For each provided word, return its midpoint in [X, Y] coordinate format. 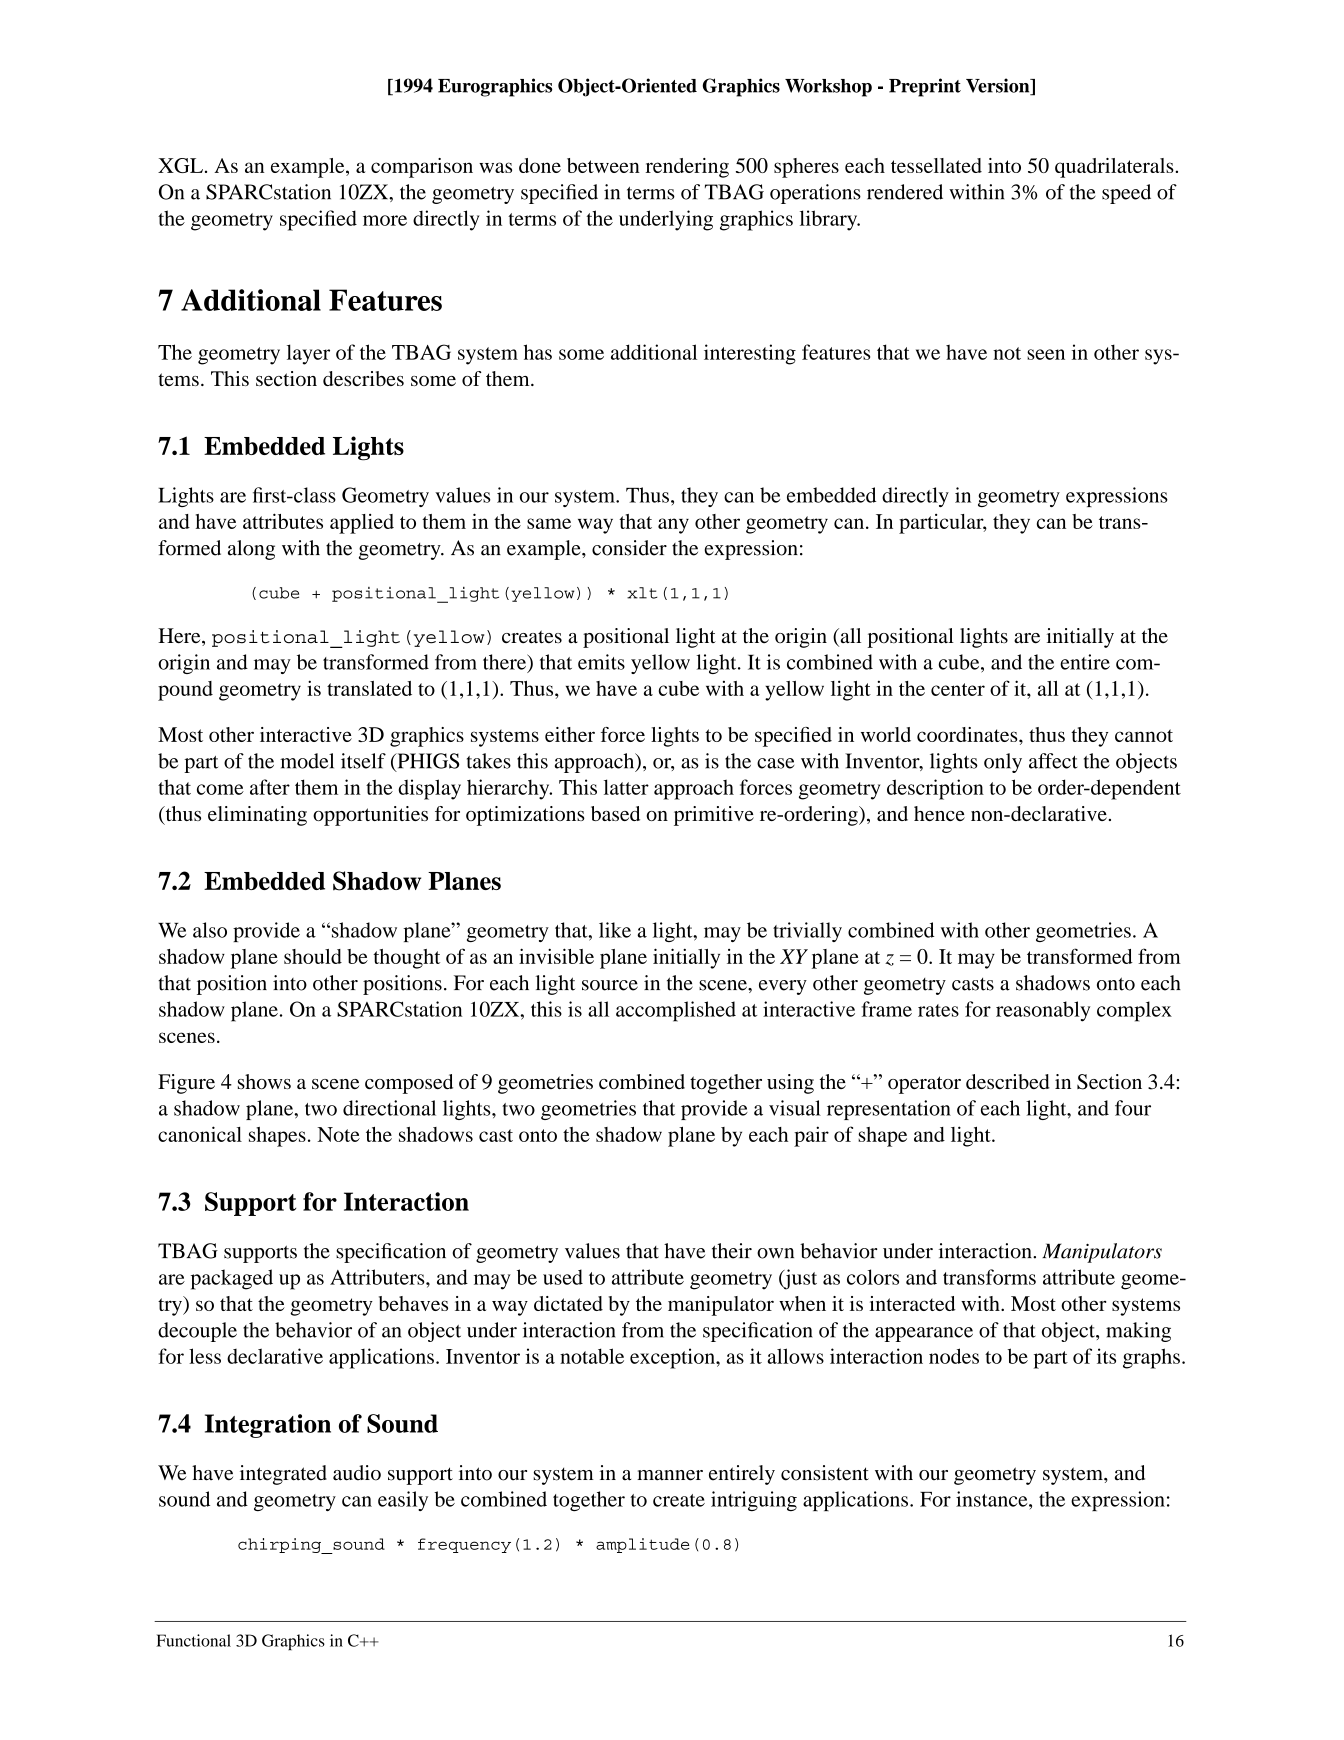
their [732, 1251]
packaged [232, 1279]
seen [1046, 354]
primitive [714, 816]
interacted [912, 1303]
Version [999, 86]
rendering [687, 168]
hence [939, 813]
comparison [422, 168]
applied [362, 524]
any [673, 526]
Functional [193, 1640]
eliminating [257, 816]
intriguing [754, 1501]
